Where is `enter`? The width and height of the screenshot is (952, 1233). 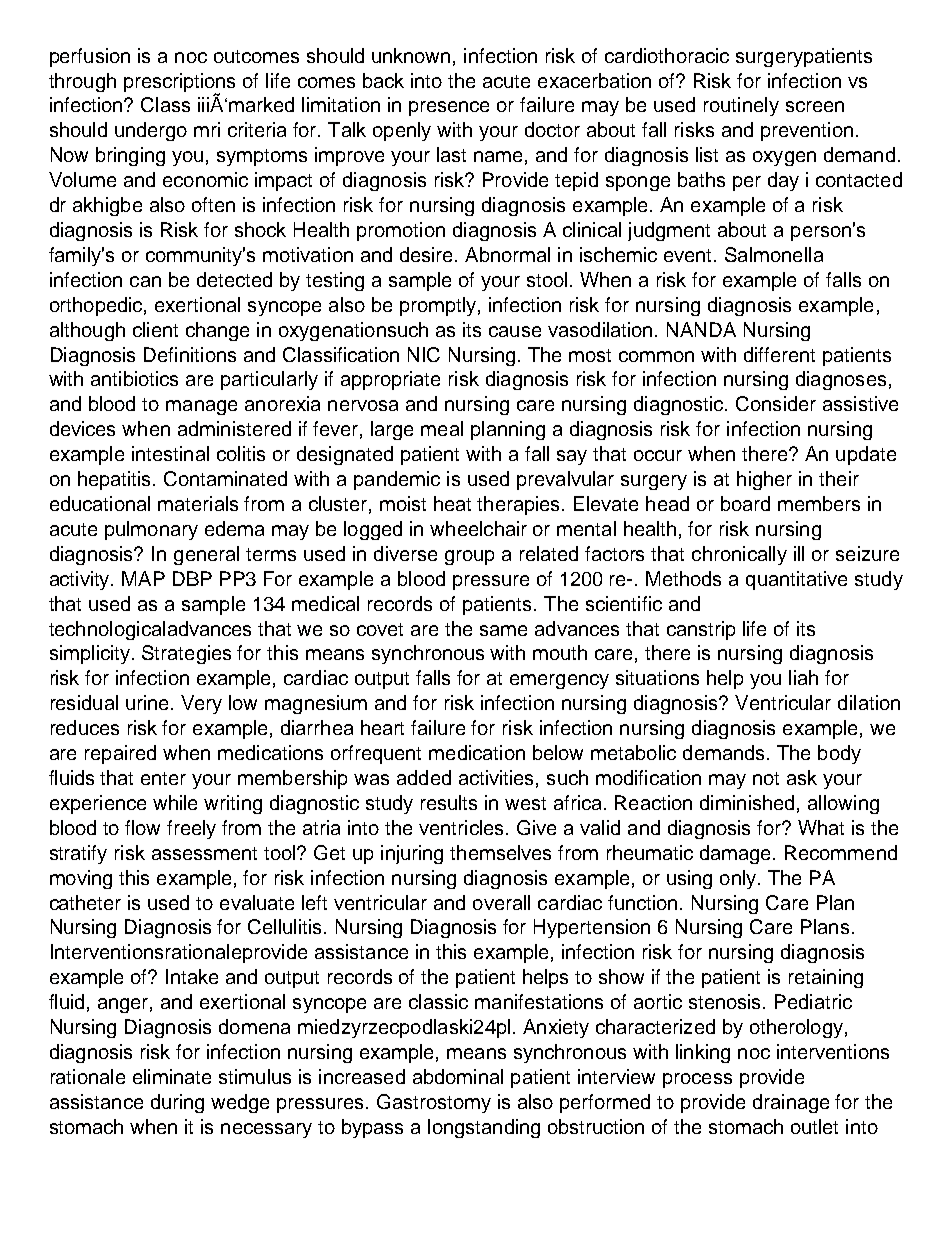
enter is located at coordinates (163, 778).
